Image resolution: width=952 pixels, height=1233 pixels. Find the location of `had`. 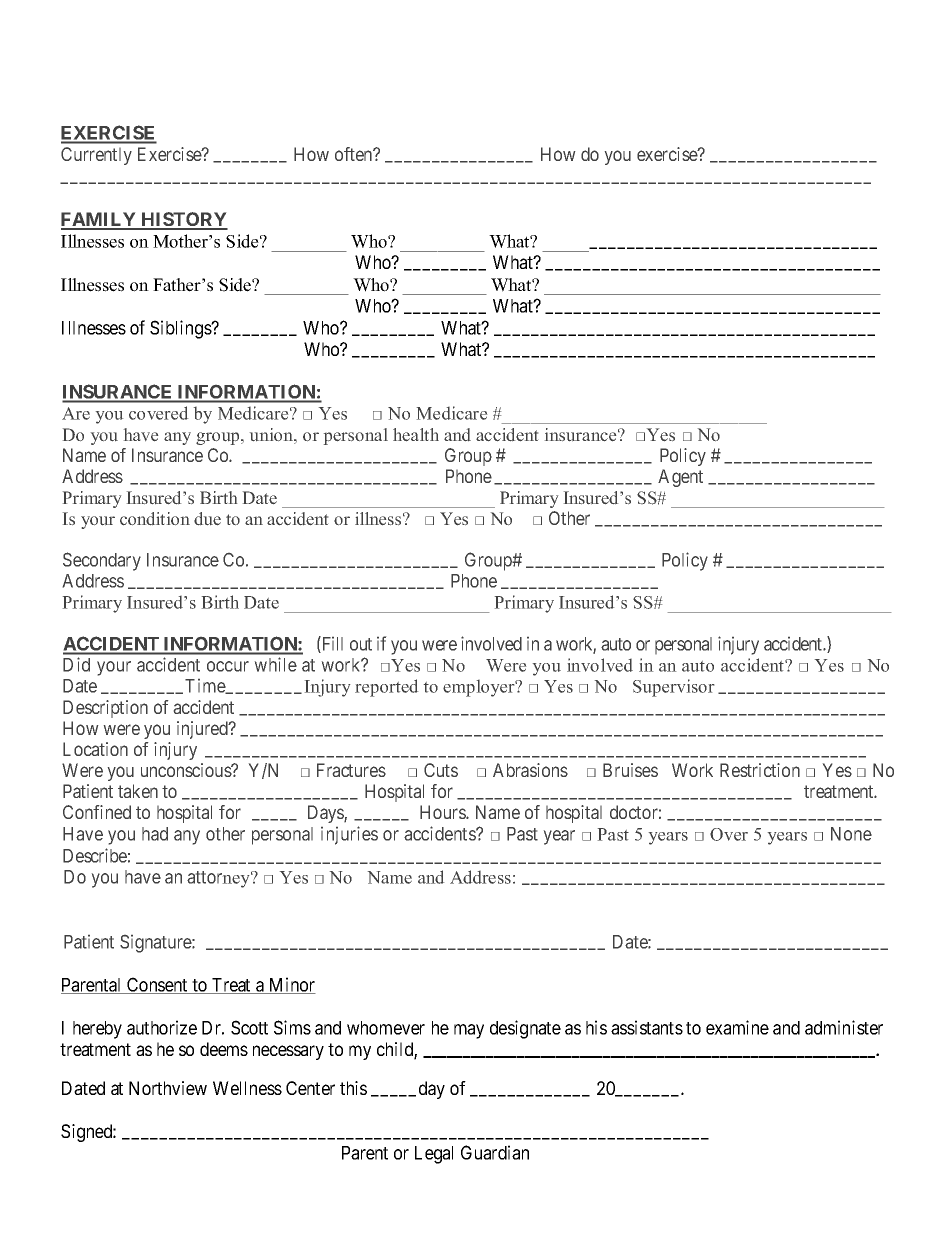

had is located at coordinates (155, 834).
